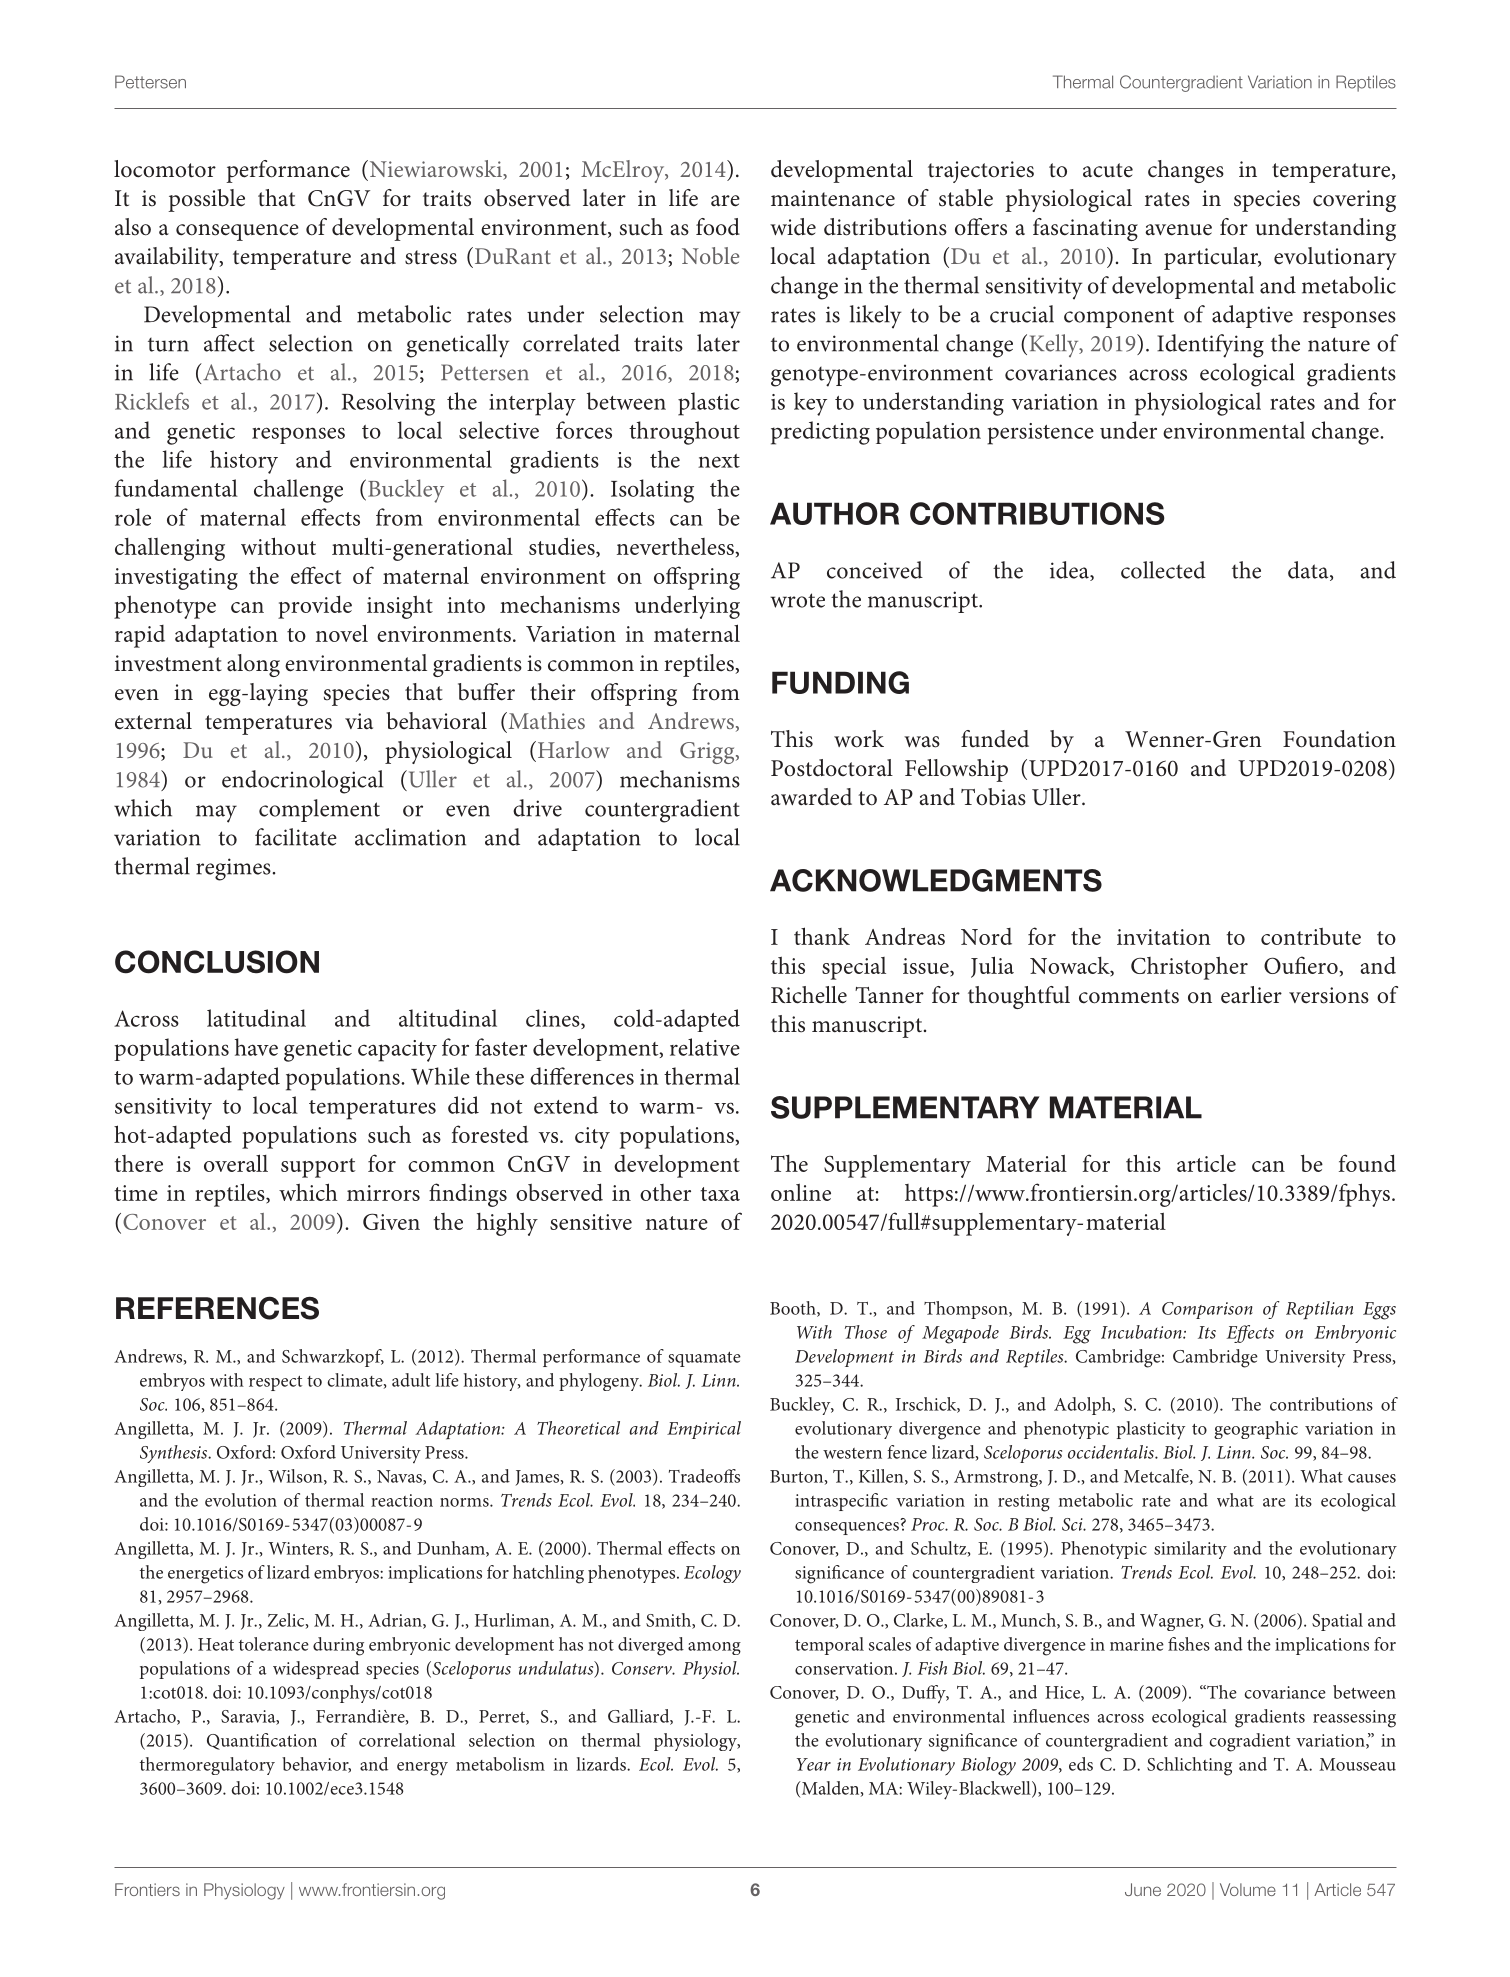  I want to click on avenue, so click(1178, 230).
